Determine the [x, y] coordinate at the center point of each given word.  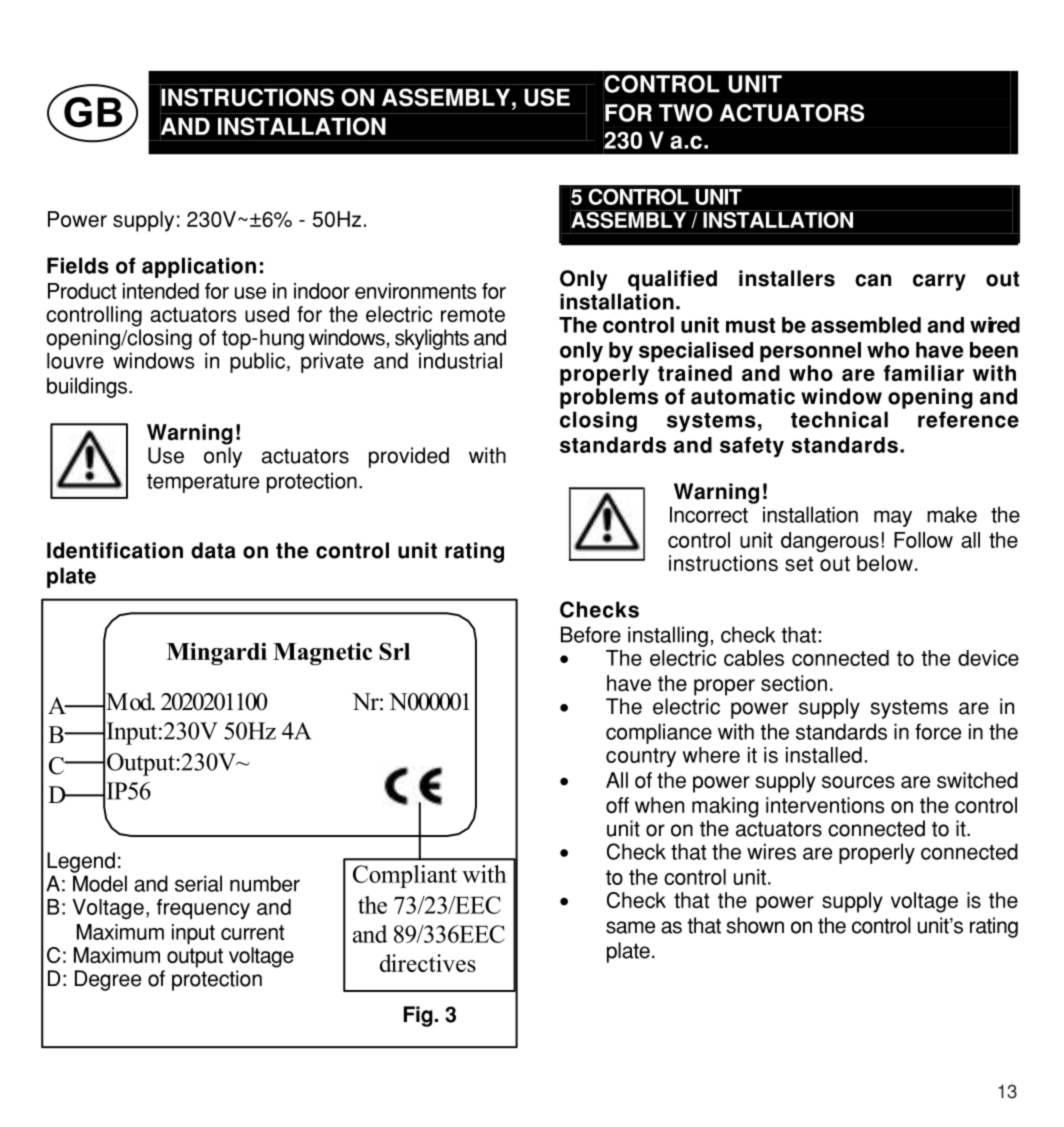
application [199, 267]
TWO [686, 113]
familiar [923, 373]
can [873, 280]
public [257, 362]
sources [858, 782]
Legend [81, 862]
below [885, 563]
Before [591, 634]
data [213, 550]
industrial [460, 360]
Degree [108, 980]
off [617, 805]
